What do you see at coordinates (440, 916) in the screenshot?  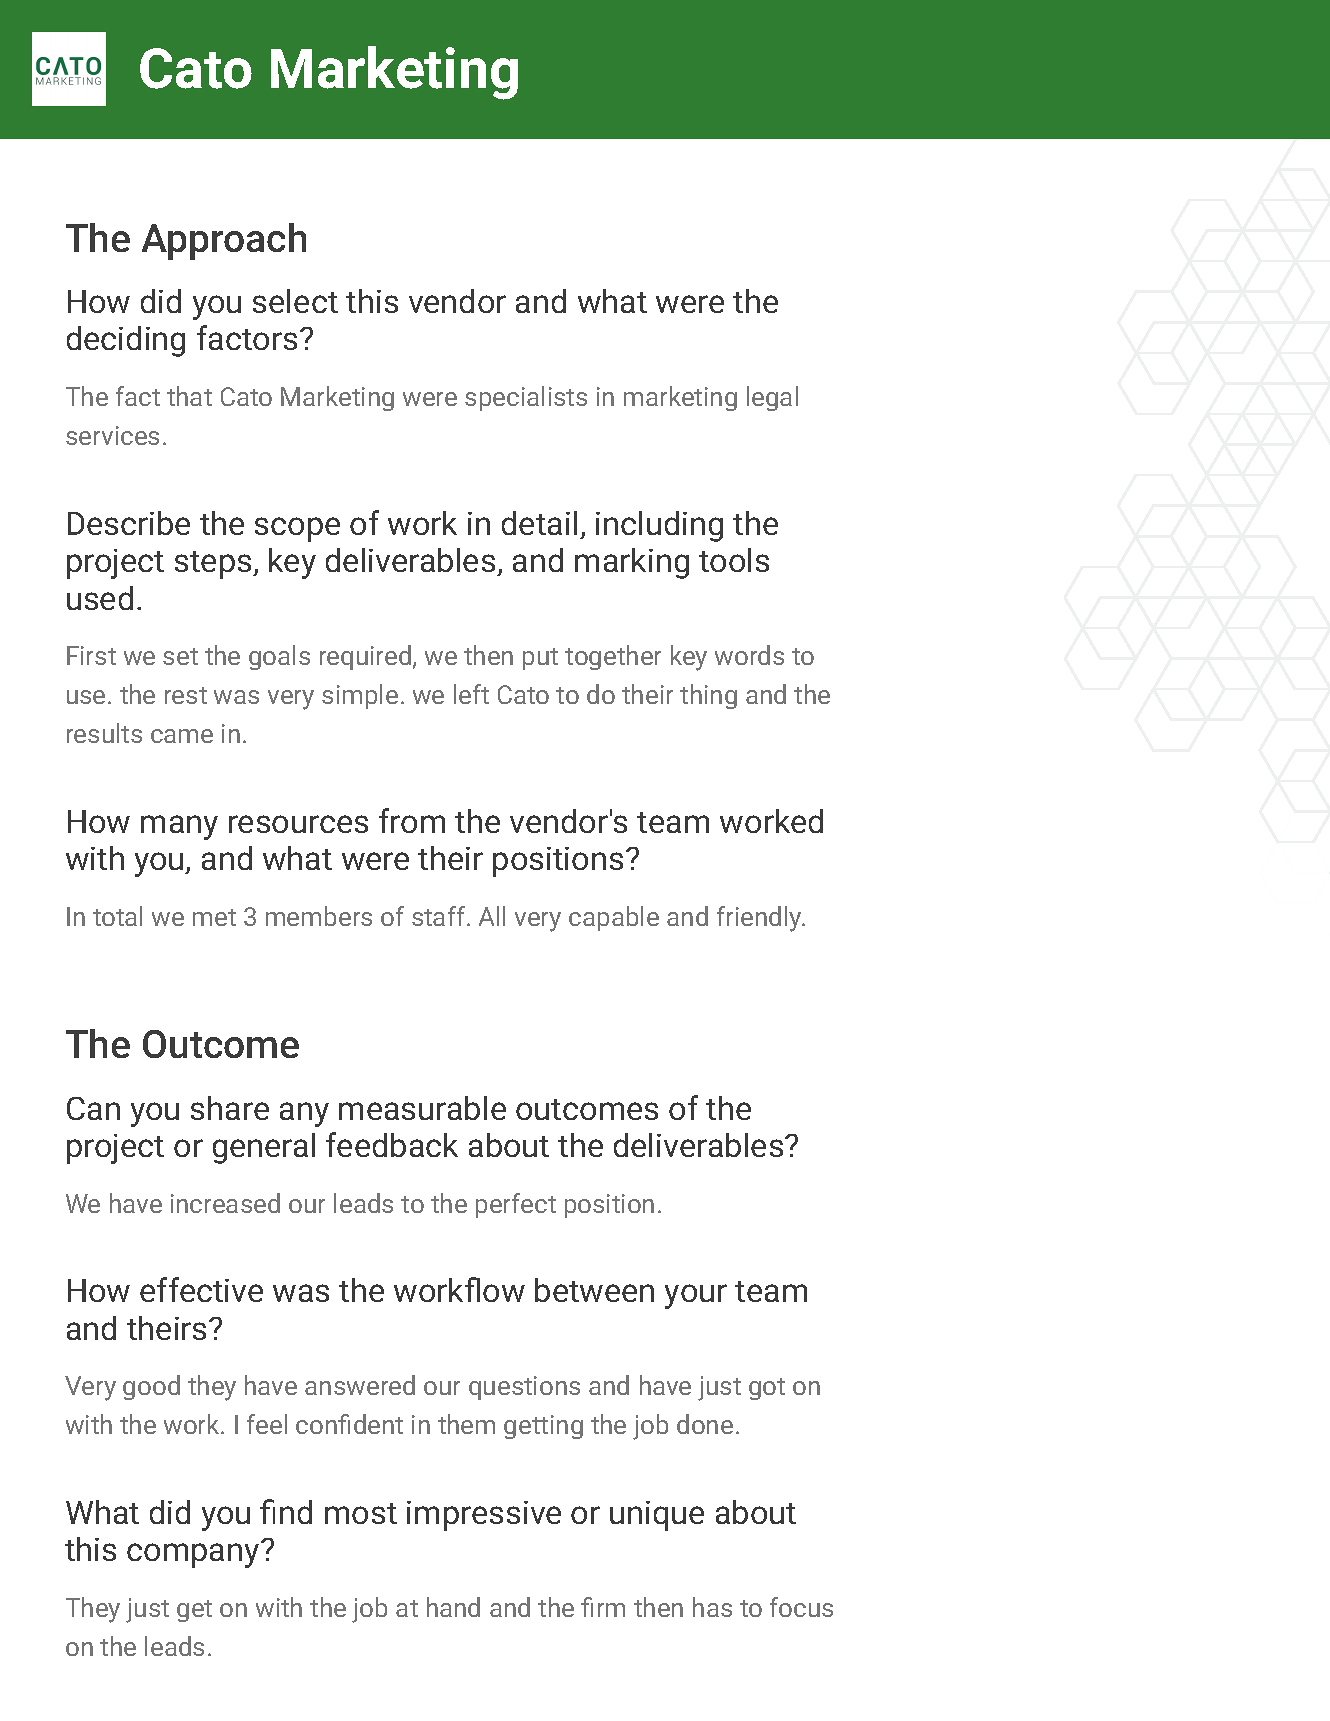 I see `staff` at bounding box center [440, 916].
